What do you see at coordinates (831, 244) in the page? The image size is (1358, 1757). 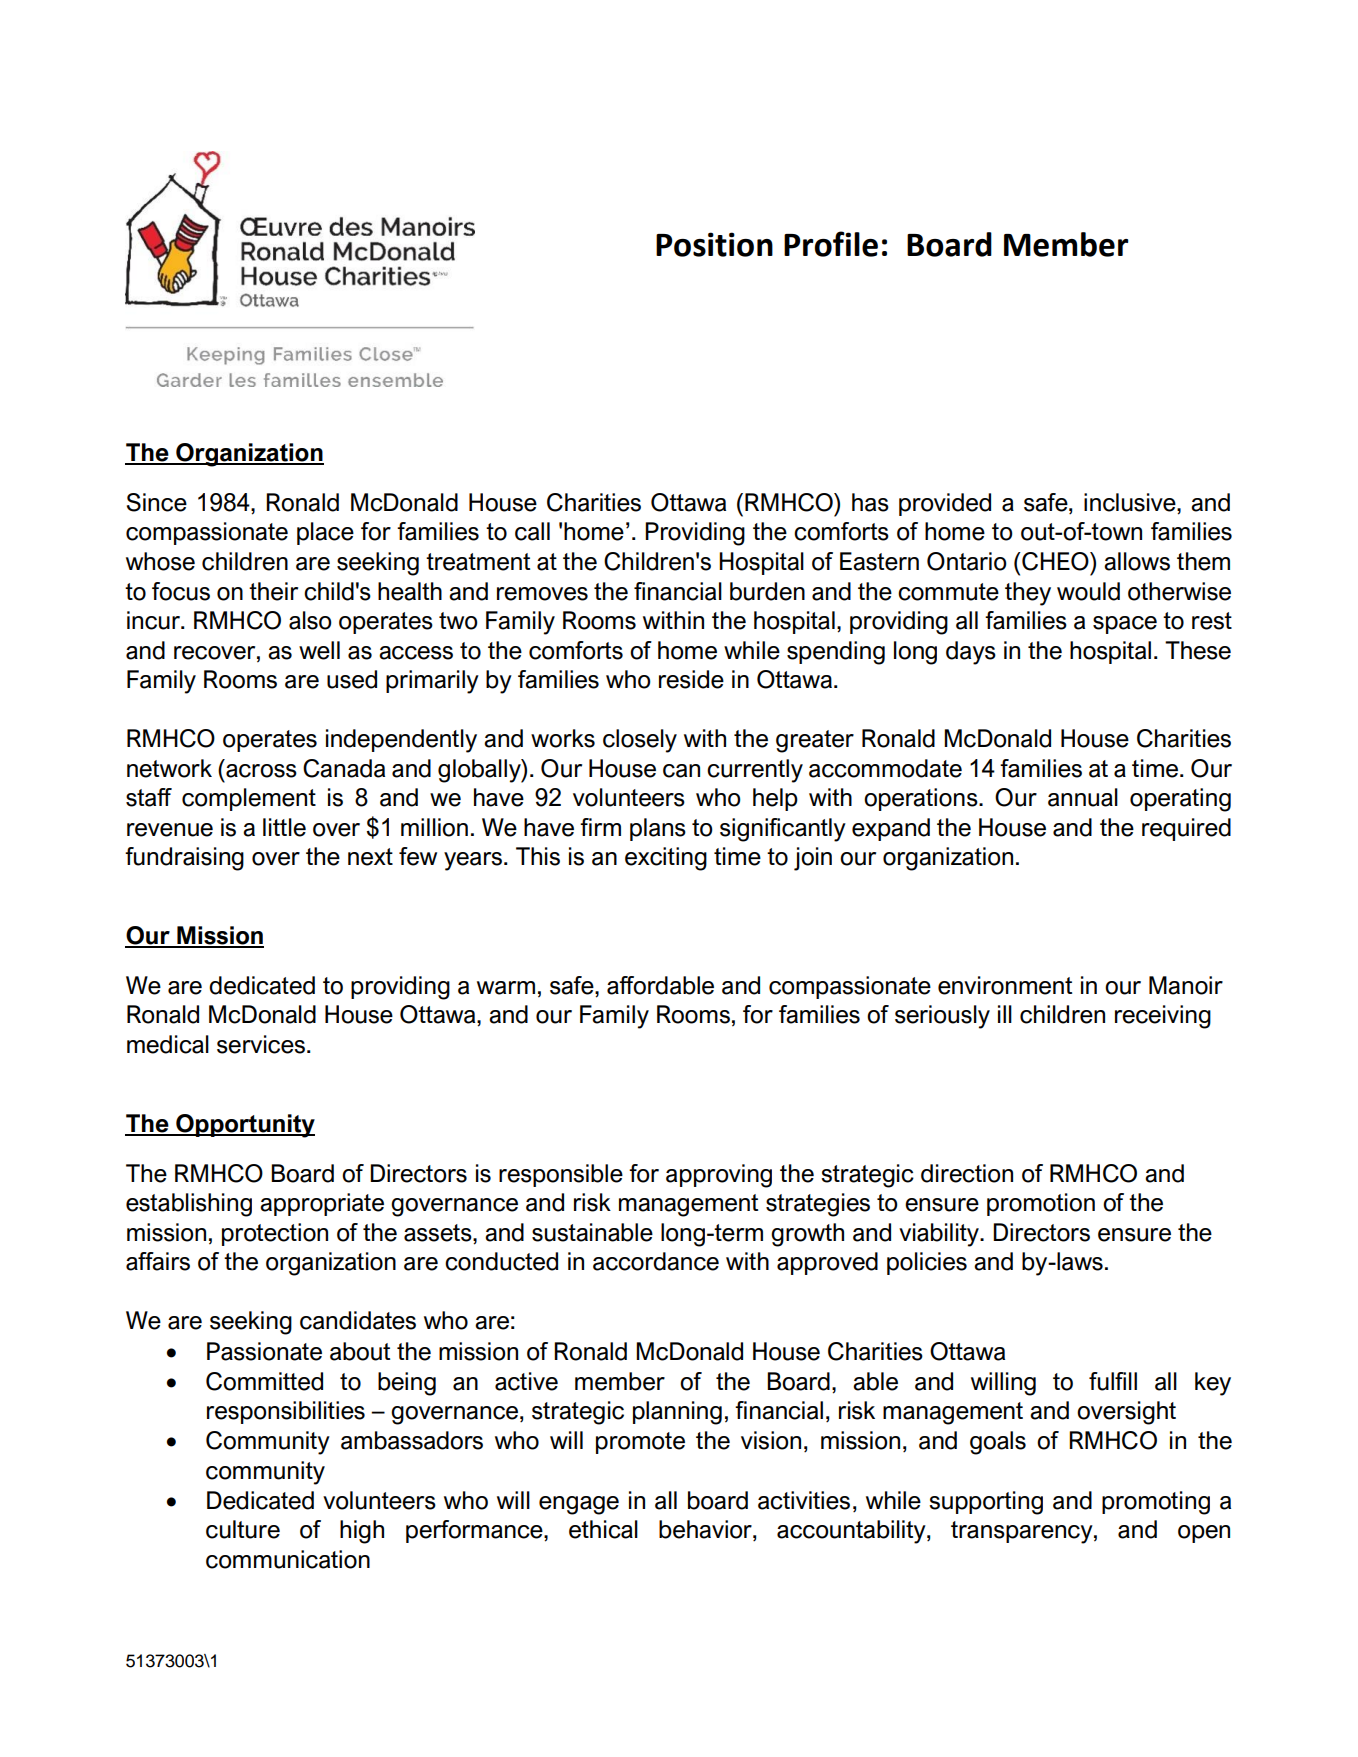 I see `Profile` at bounding box center [831, 244].
